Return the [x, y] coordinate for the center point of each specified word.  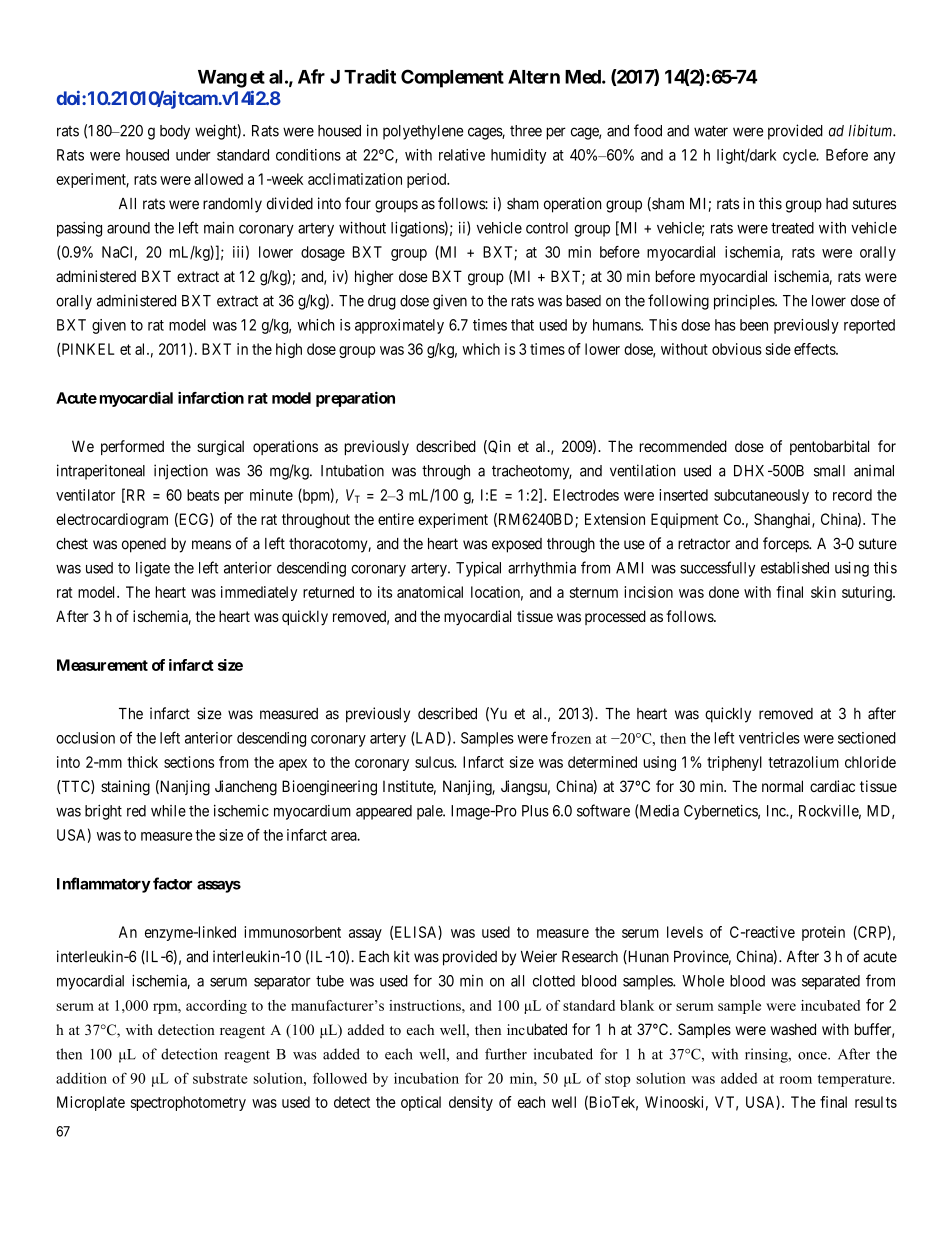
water [711, 131]
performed [132, 447]
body [175, 132]
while [168, 811]
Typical [478, 569]
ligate [153, 569]
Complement [452, 78]
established [795, 568]
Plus [535, 811]
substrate [220, 1078]
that [522, 325]
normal [782, 786]
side [778, 349]
